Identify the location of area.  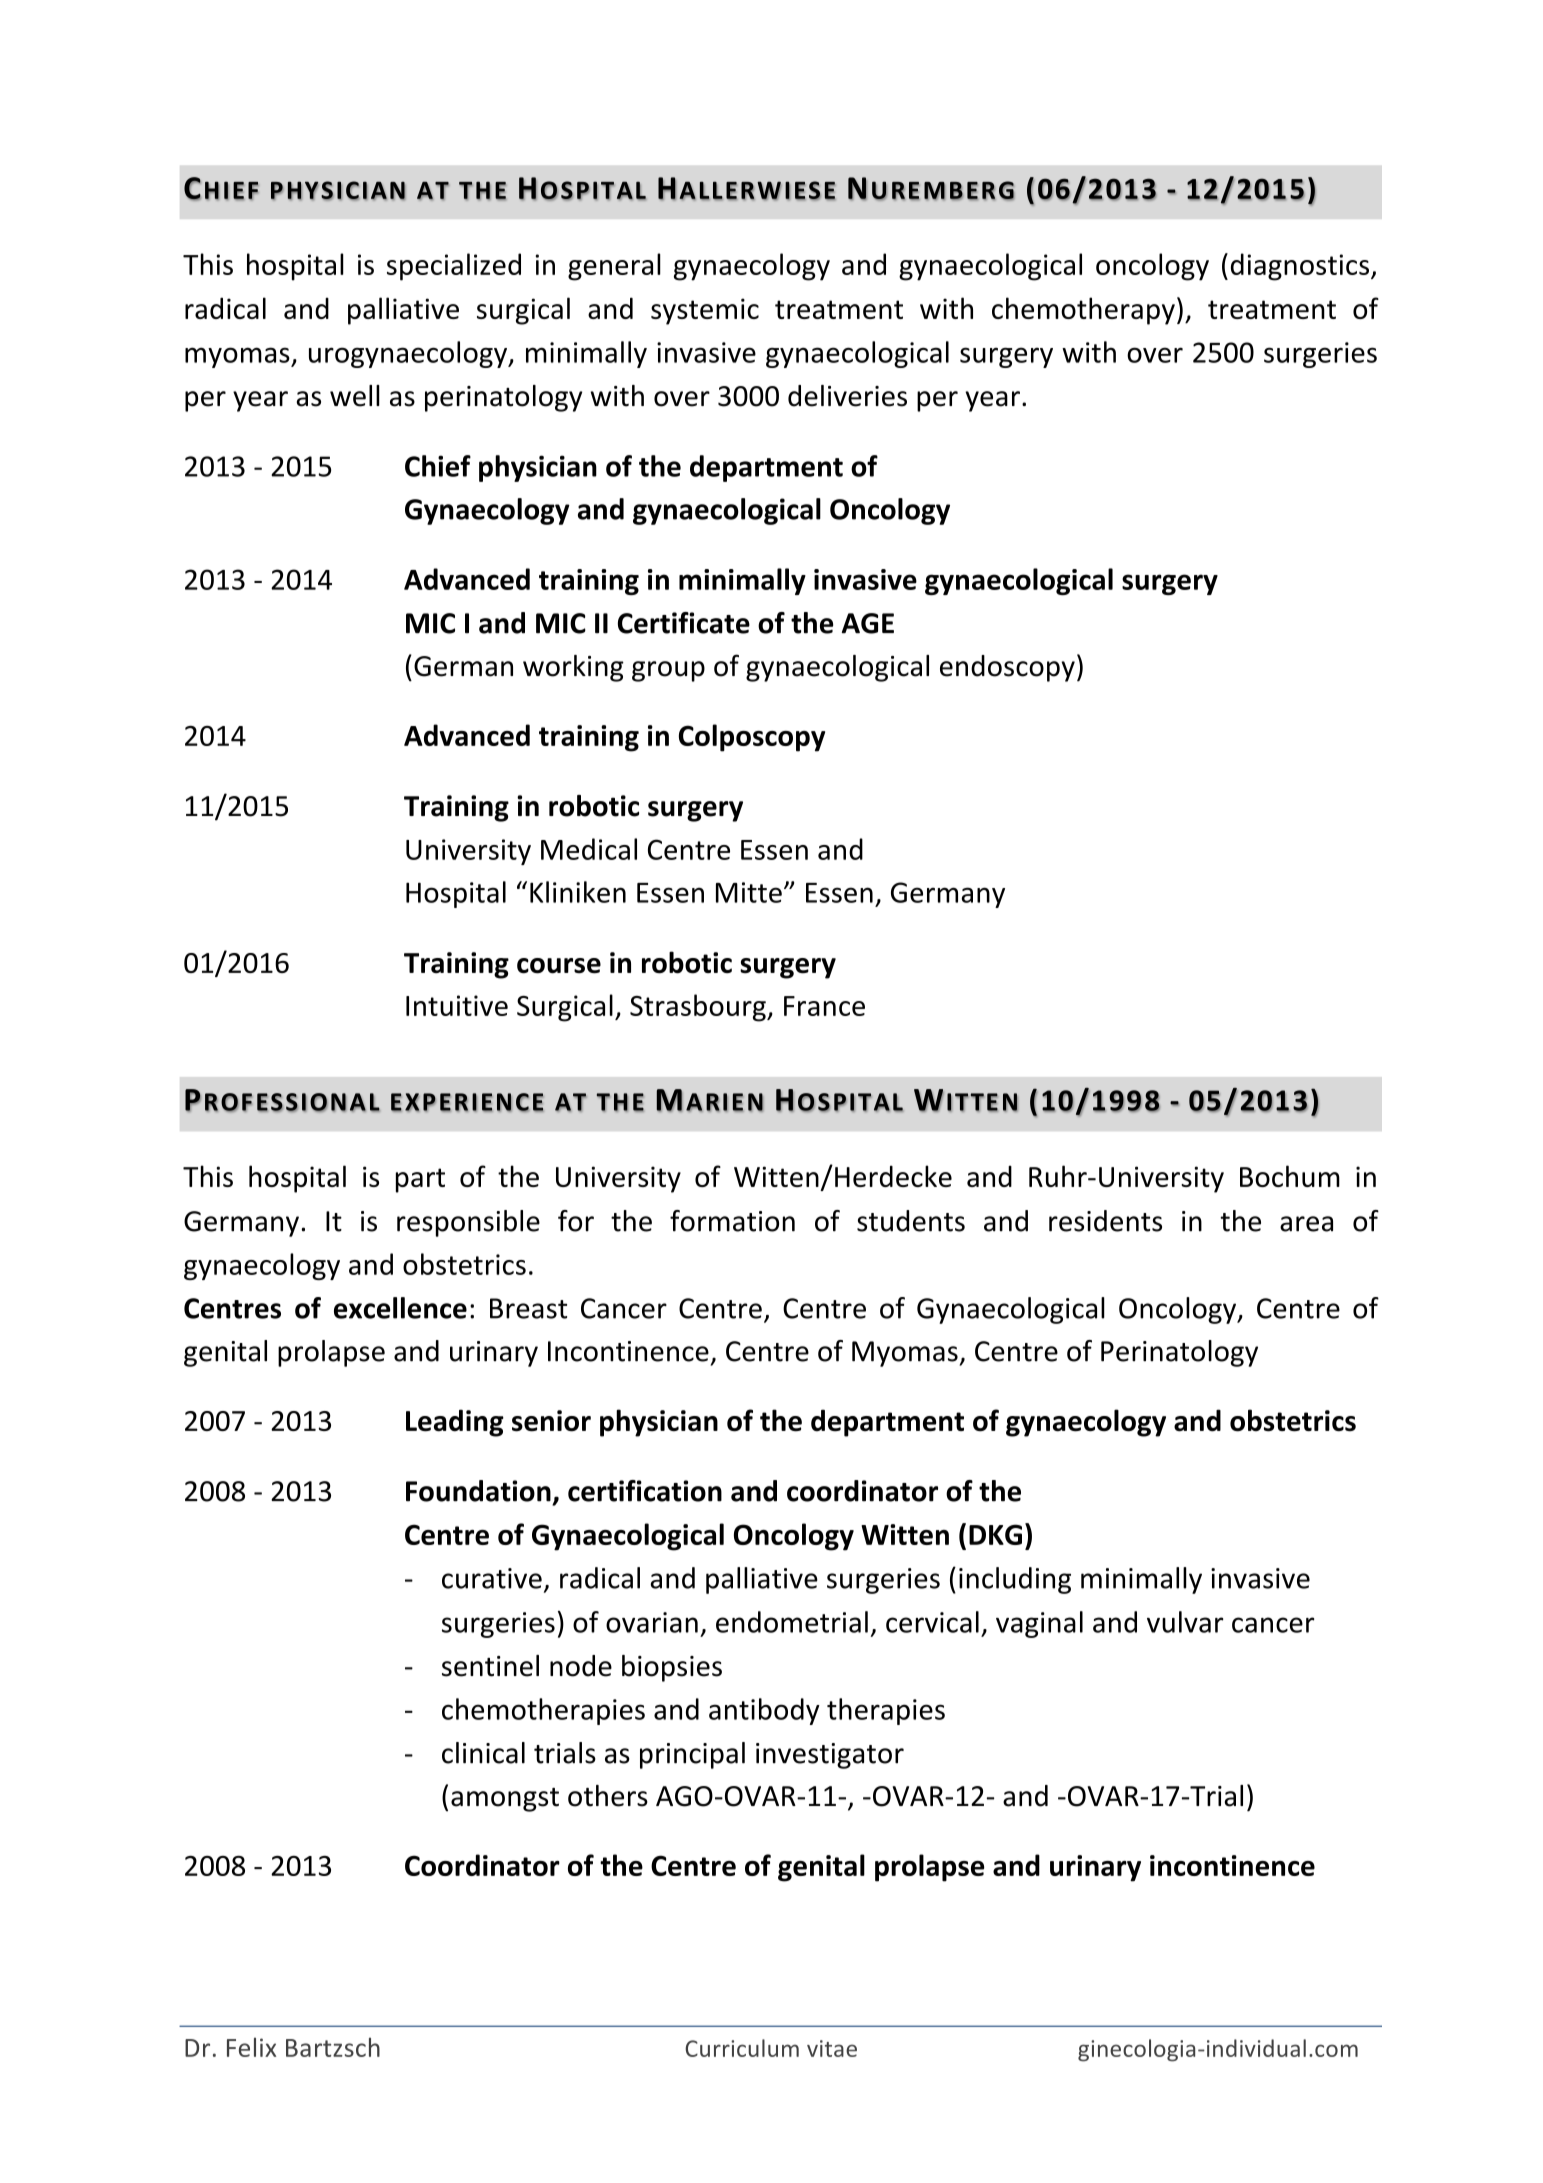
(1306, 1224).
